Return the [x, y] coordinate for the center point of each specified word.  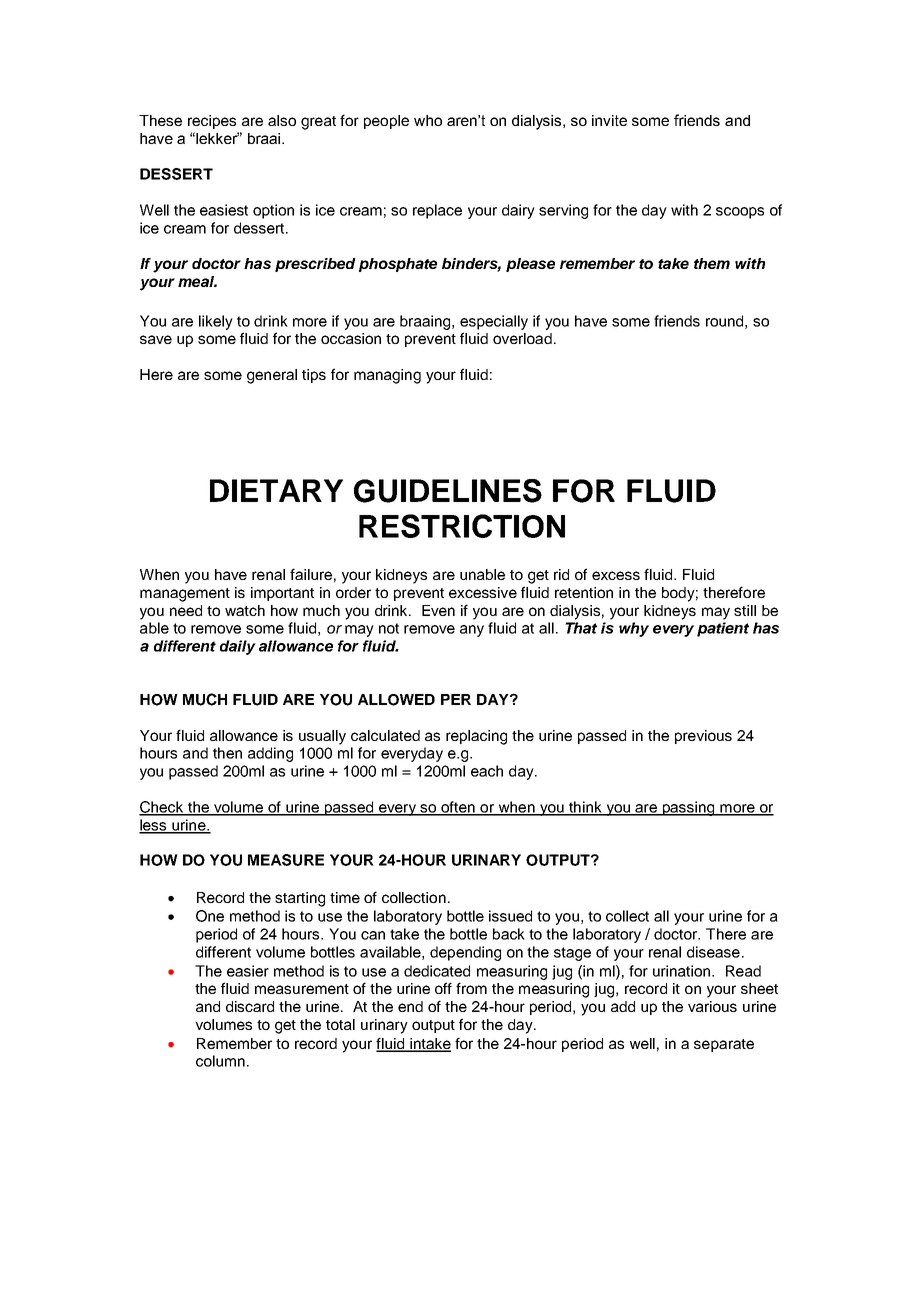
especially [494, 322]
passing [688, 808]
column [220, 1061]
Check [162, 808]
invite [609, 120]
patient [723, 629]
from [471, 988]
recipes [212, 122]
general [272, 376]
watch [245, 610]
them [712, 263]
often [458, 808]
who [428, 120]
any [472, 631]
